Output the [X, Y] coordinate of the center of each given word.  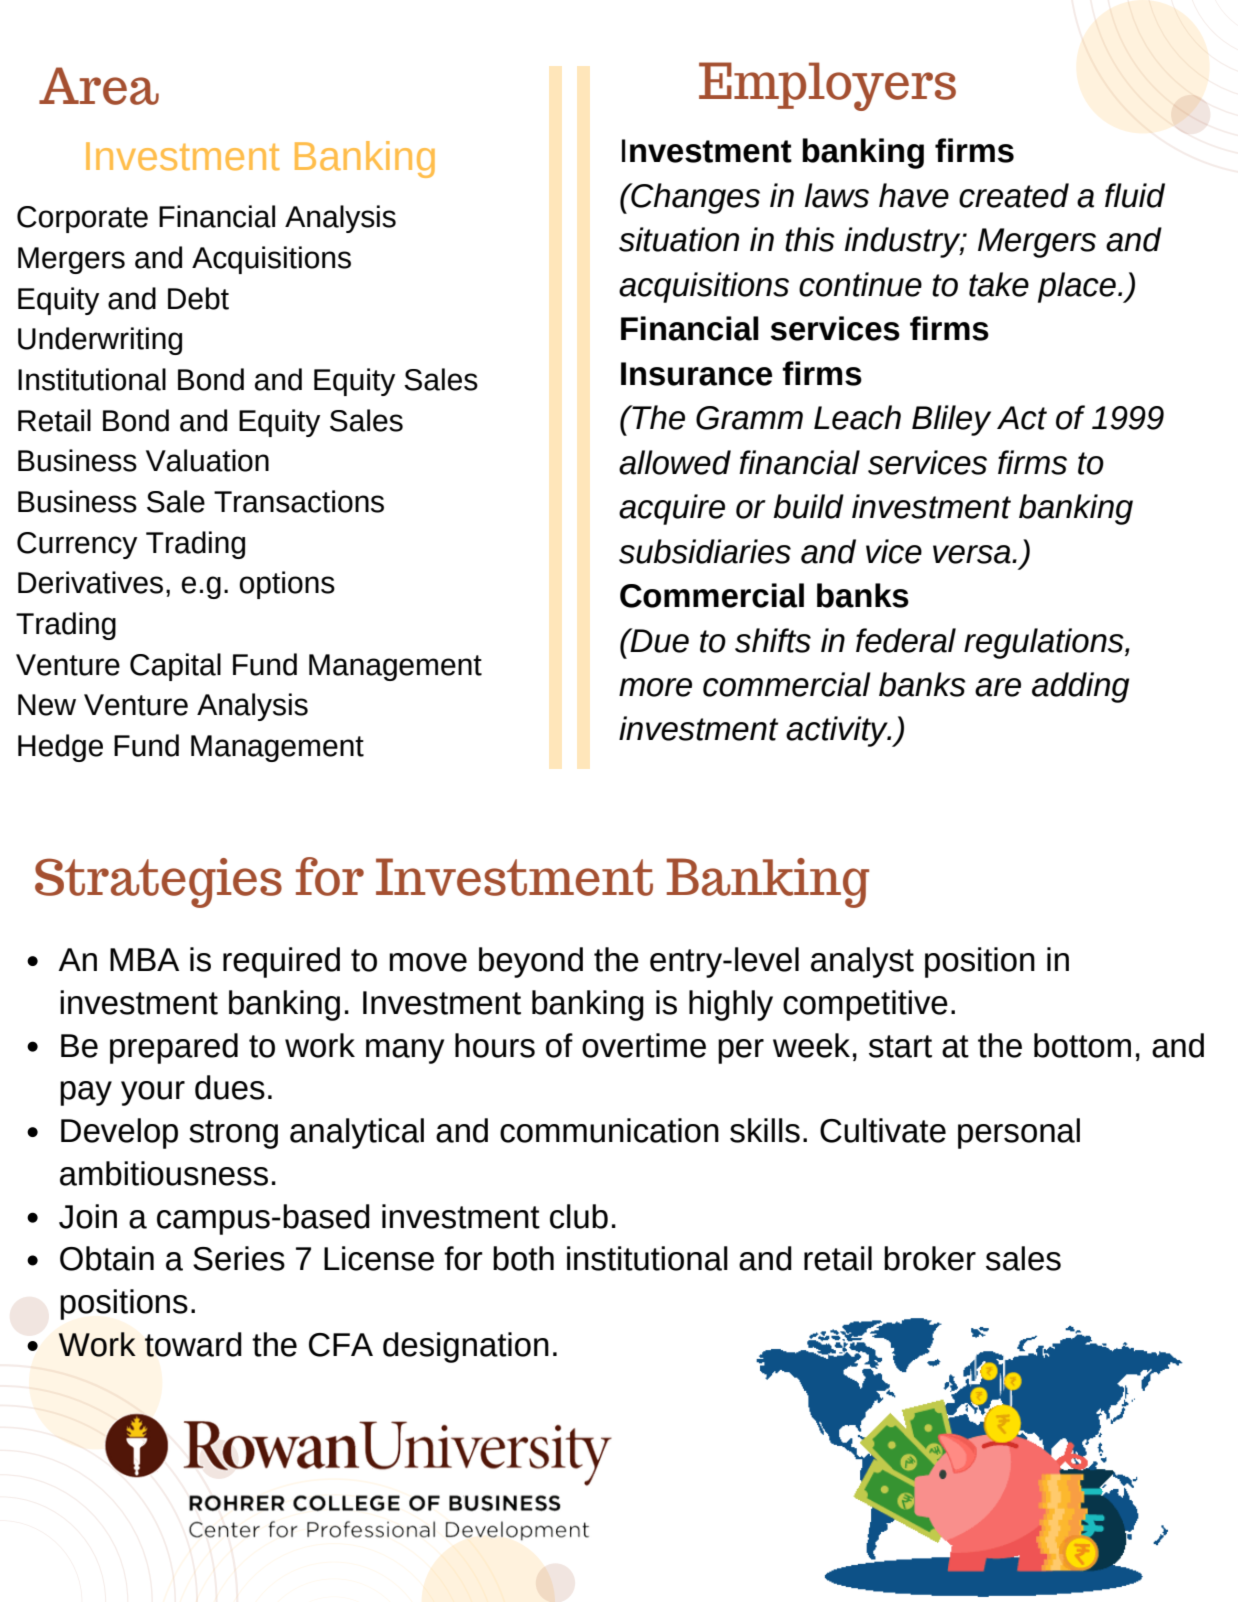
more [655, 687]
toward [193, 1344]
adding [1080, 687]
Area [99, 86]
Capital [175, 667]
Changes [694, 198]
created [1014, 195]
